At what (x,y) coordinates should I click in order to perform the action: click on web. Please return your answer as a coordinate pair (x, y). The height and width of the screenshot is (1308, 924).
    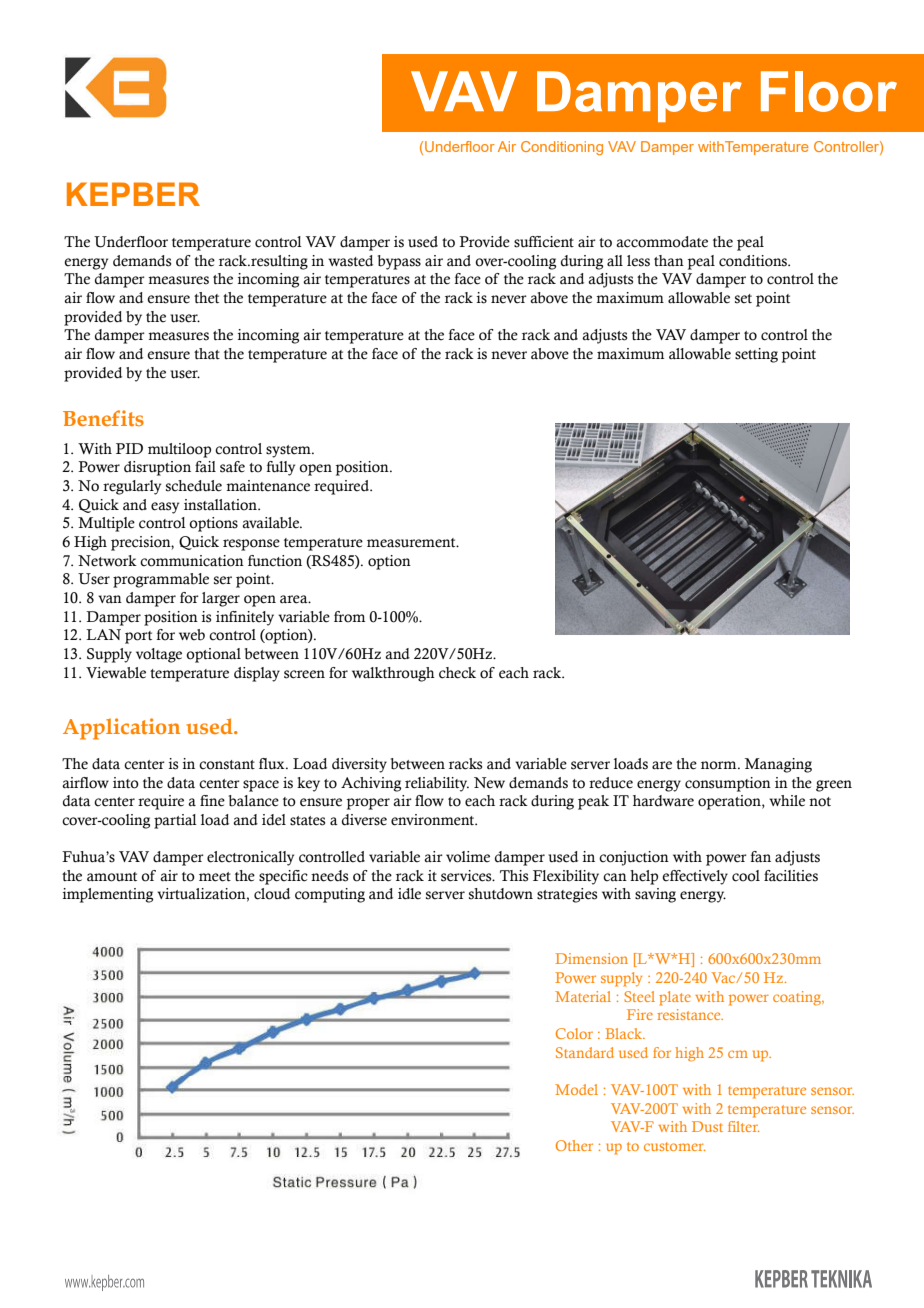
    Looking at the image, I should click on (192, 635).
